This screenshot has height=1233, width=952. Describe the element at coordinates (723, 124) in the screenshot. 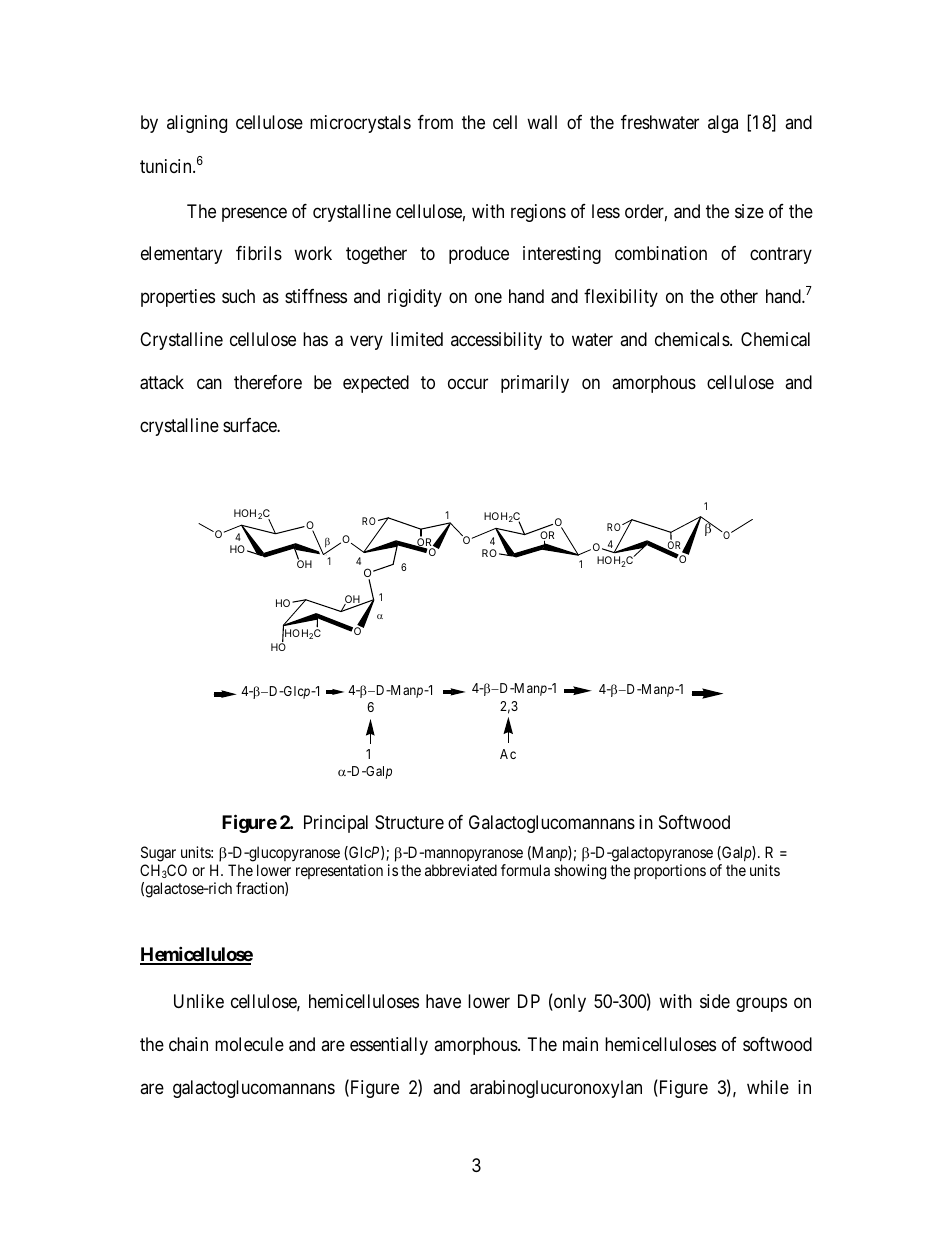

I see `alga` at that location.
